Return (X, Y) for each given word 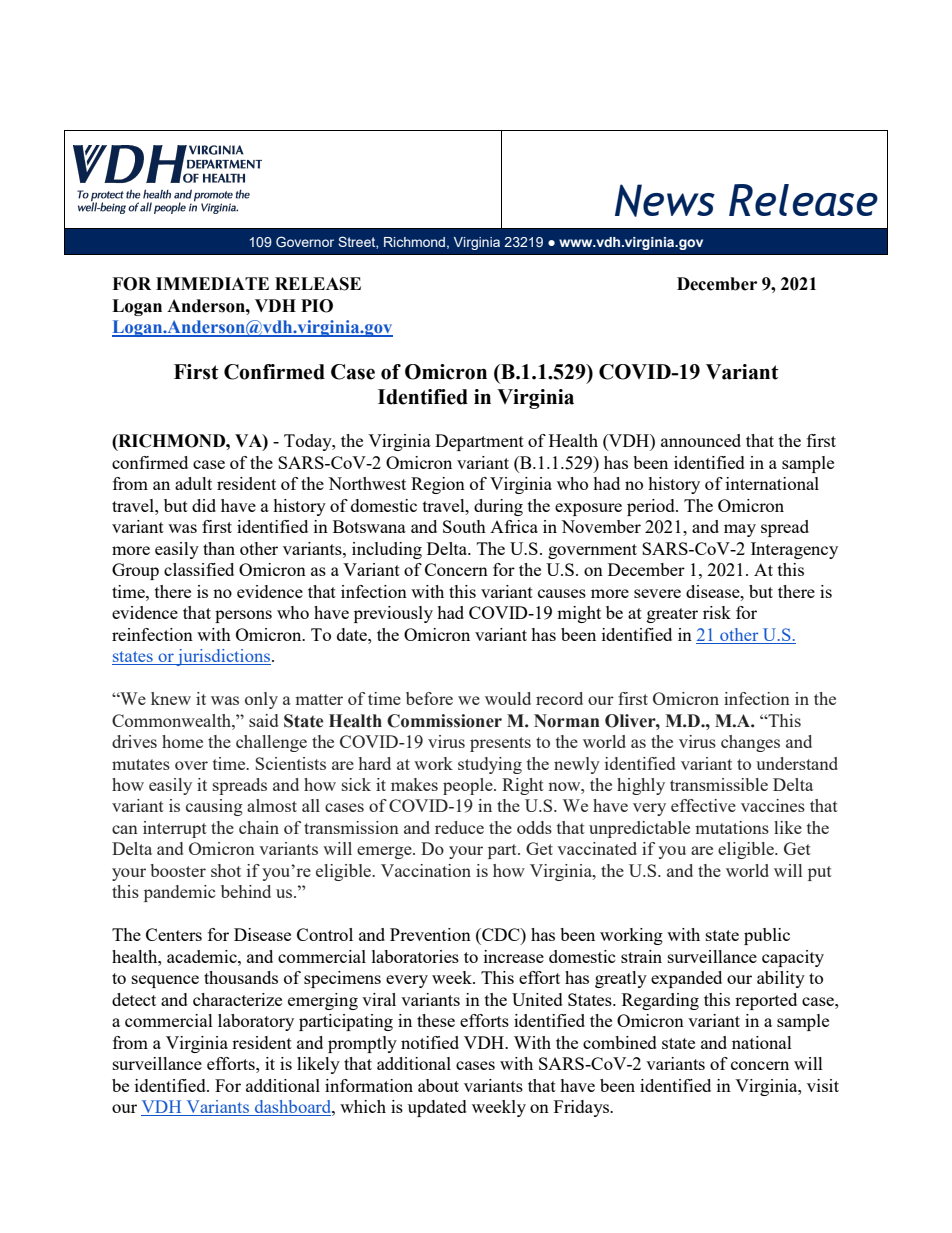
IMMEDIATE (212, 283)
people (469, 786)
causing (214, 807)
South (464, 526)
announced (701, 440)
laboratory (256, 1022)
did (204, 505)
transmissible (719, 784)
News (665, 200)
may (740, 530)
